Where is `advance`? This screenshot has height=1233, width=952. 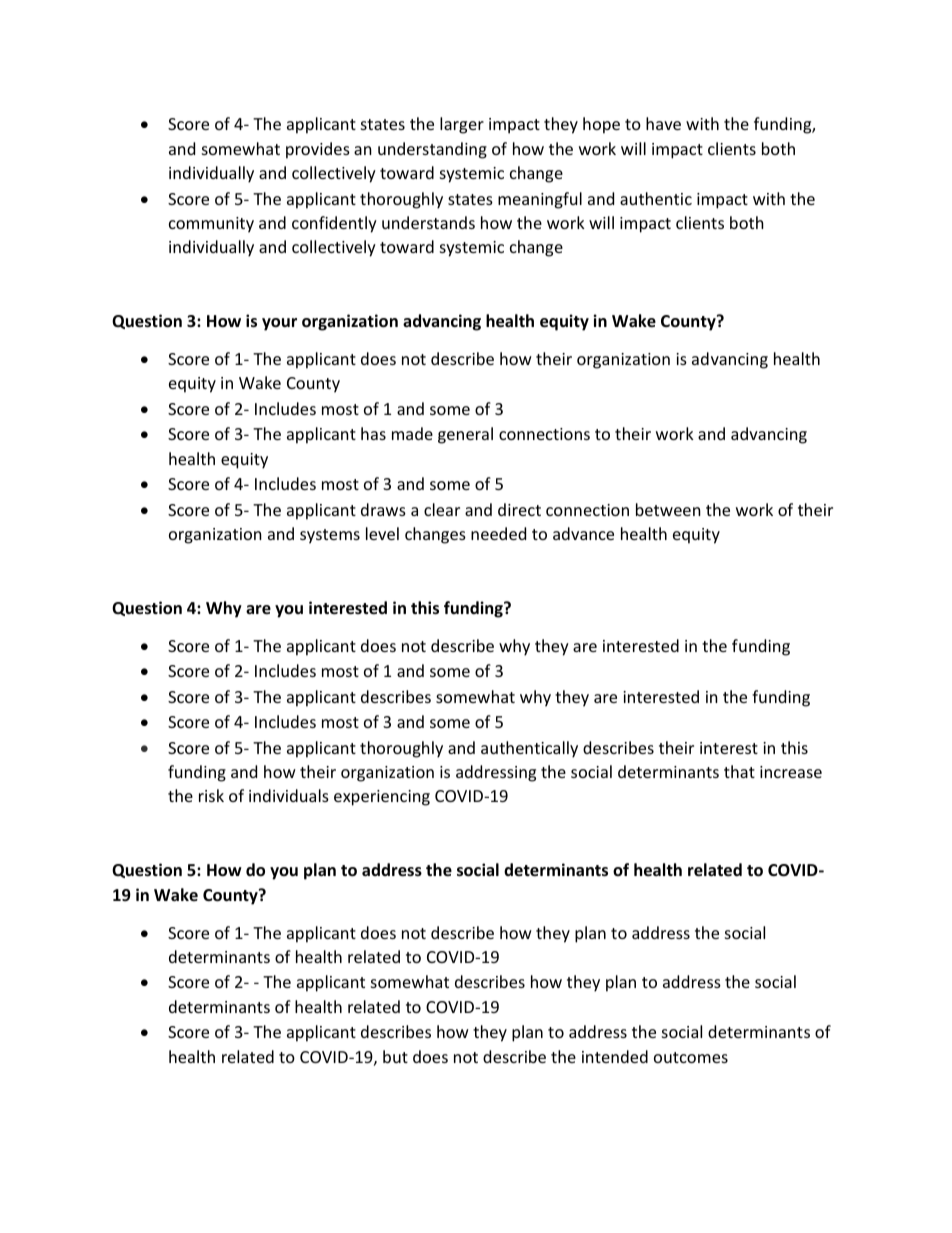
advance is located at coordinates (583, 533).
